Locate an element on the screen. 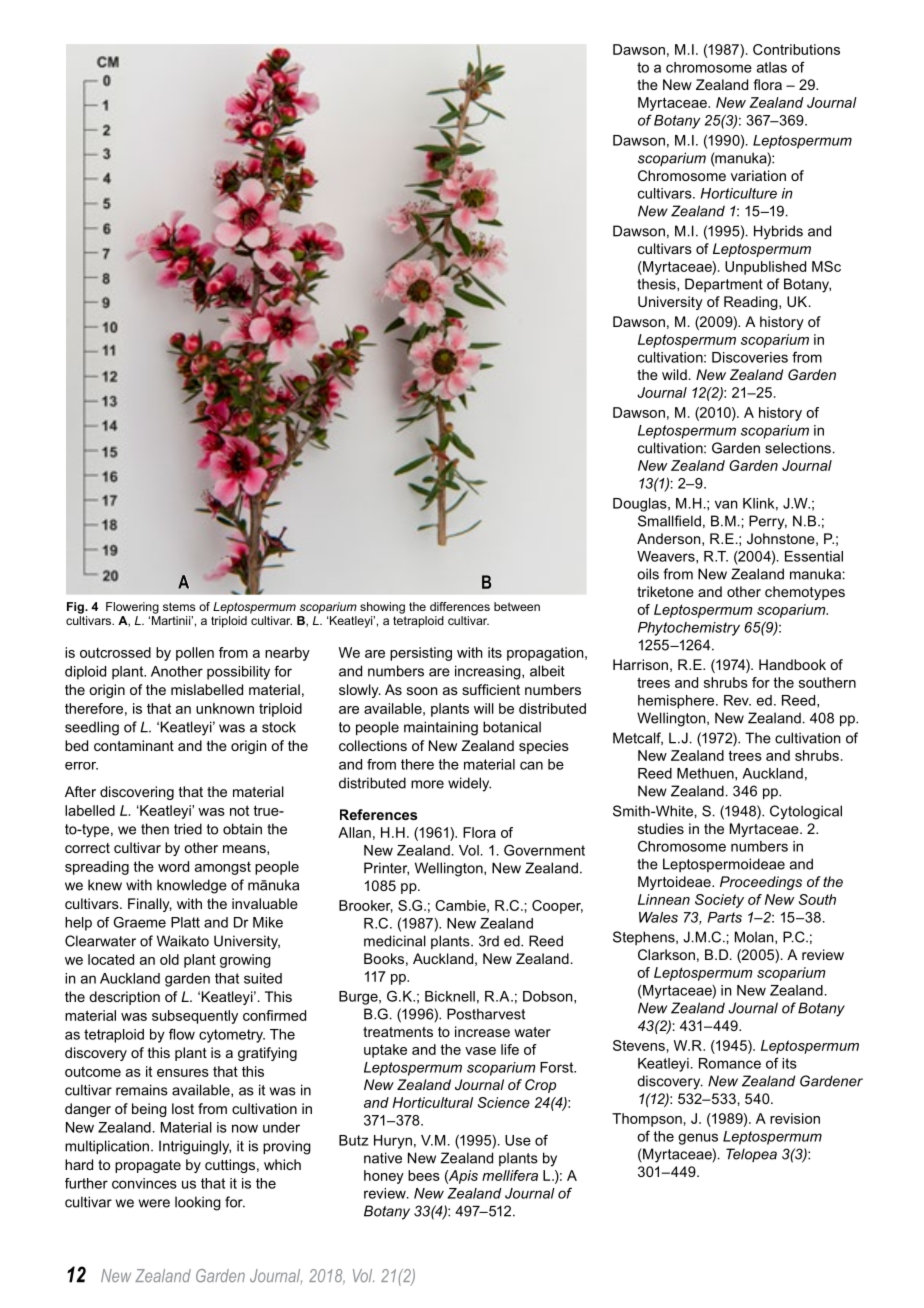  then is located at coordinates (155, 829).
